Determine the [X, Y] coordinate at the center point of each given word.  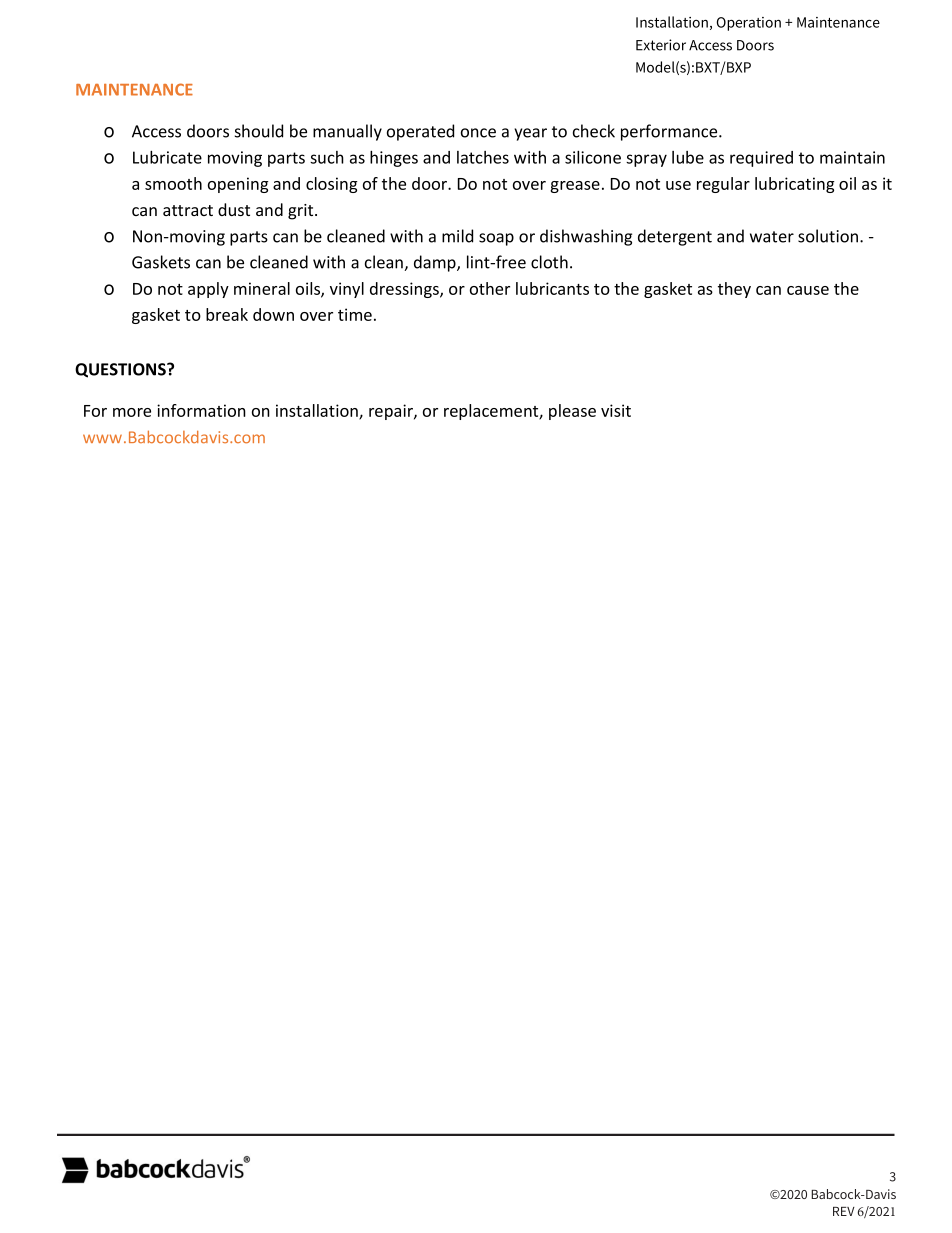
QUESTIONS [121, 370]
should [259, 131]
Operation [749, 24]
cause [808, 290]
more [132, 412]
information [201, 410]
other [490, 288]
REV [844, 1211]
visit [616, 410]
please [572, 412]
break [227, 314]
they [734, 290]
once [478, 133]
